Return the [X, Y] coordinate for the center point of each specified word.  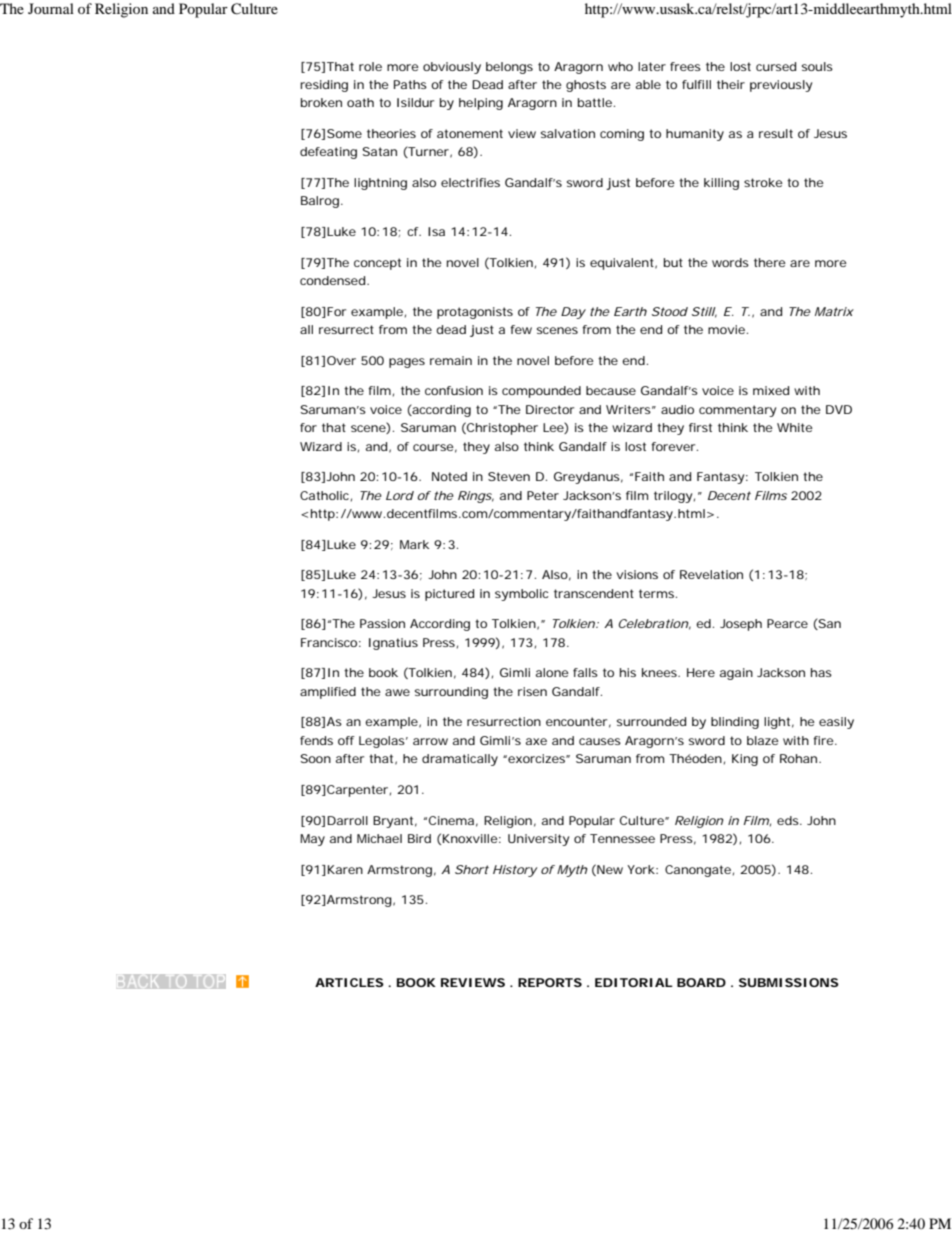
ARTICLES [349, 982]
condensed [332, 280]
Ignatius [393, 644]
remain [451, 360]
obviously [452, 68]
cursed [776, 66]
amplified [328, 693]
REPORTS [550, 982]
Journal [51, 8]
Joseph [741, 625]
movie [726, 329]
